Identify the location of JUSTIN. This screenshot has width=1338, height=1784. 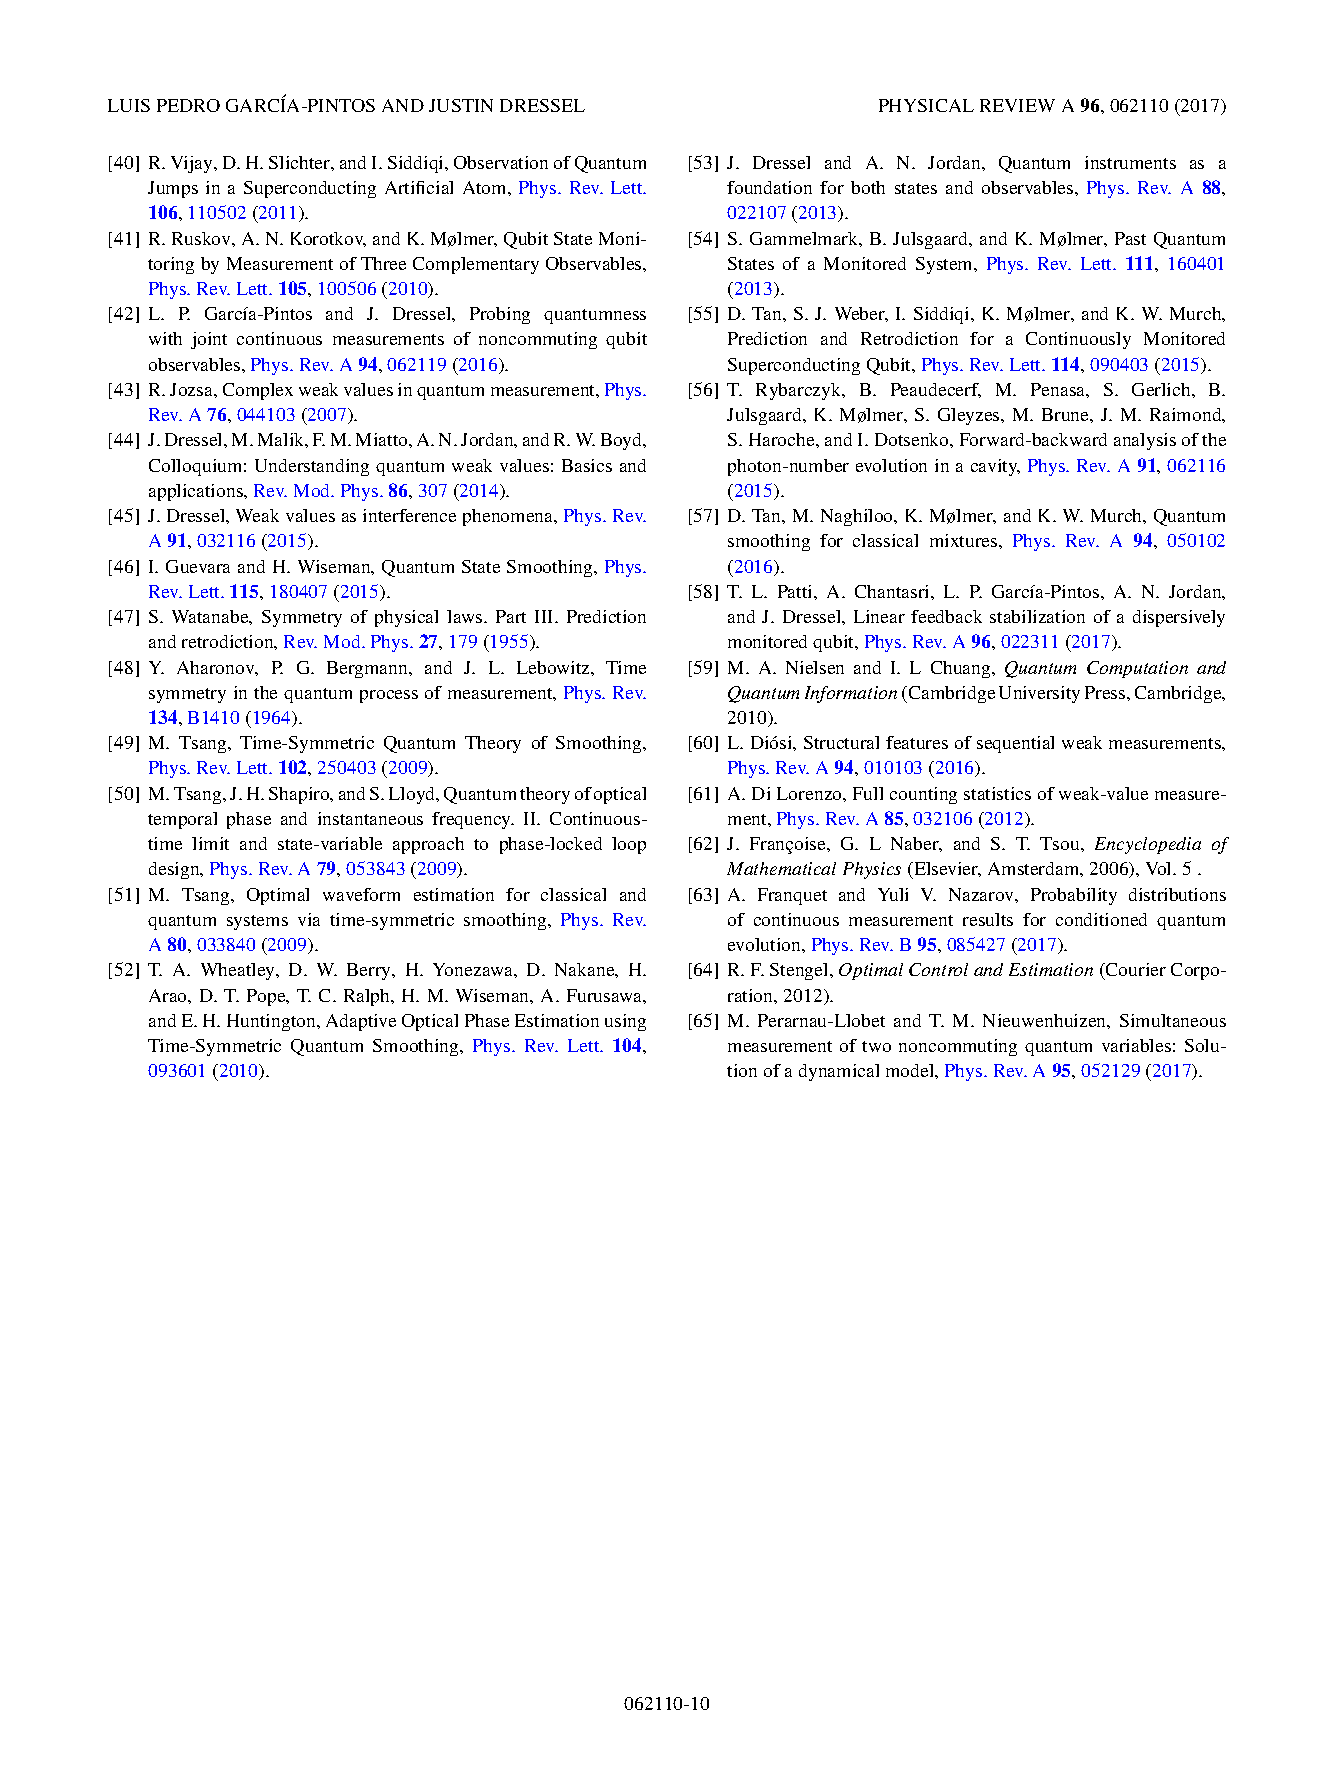
(461, 105).
